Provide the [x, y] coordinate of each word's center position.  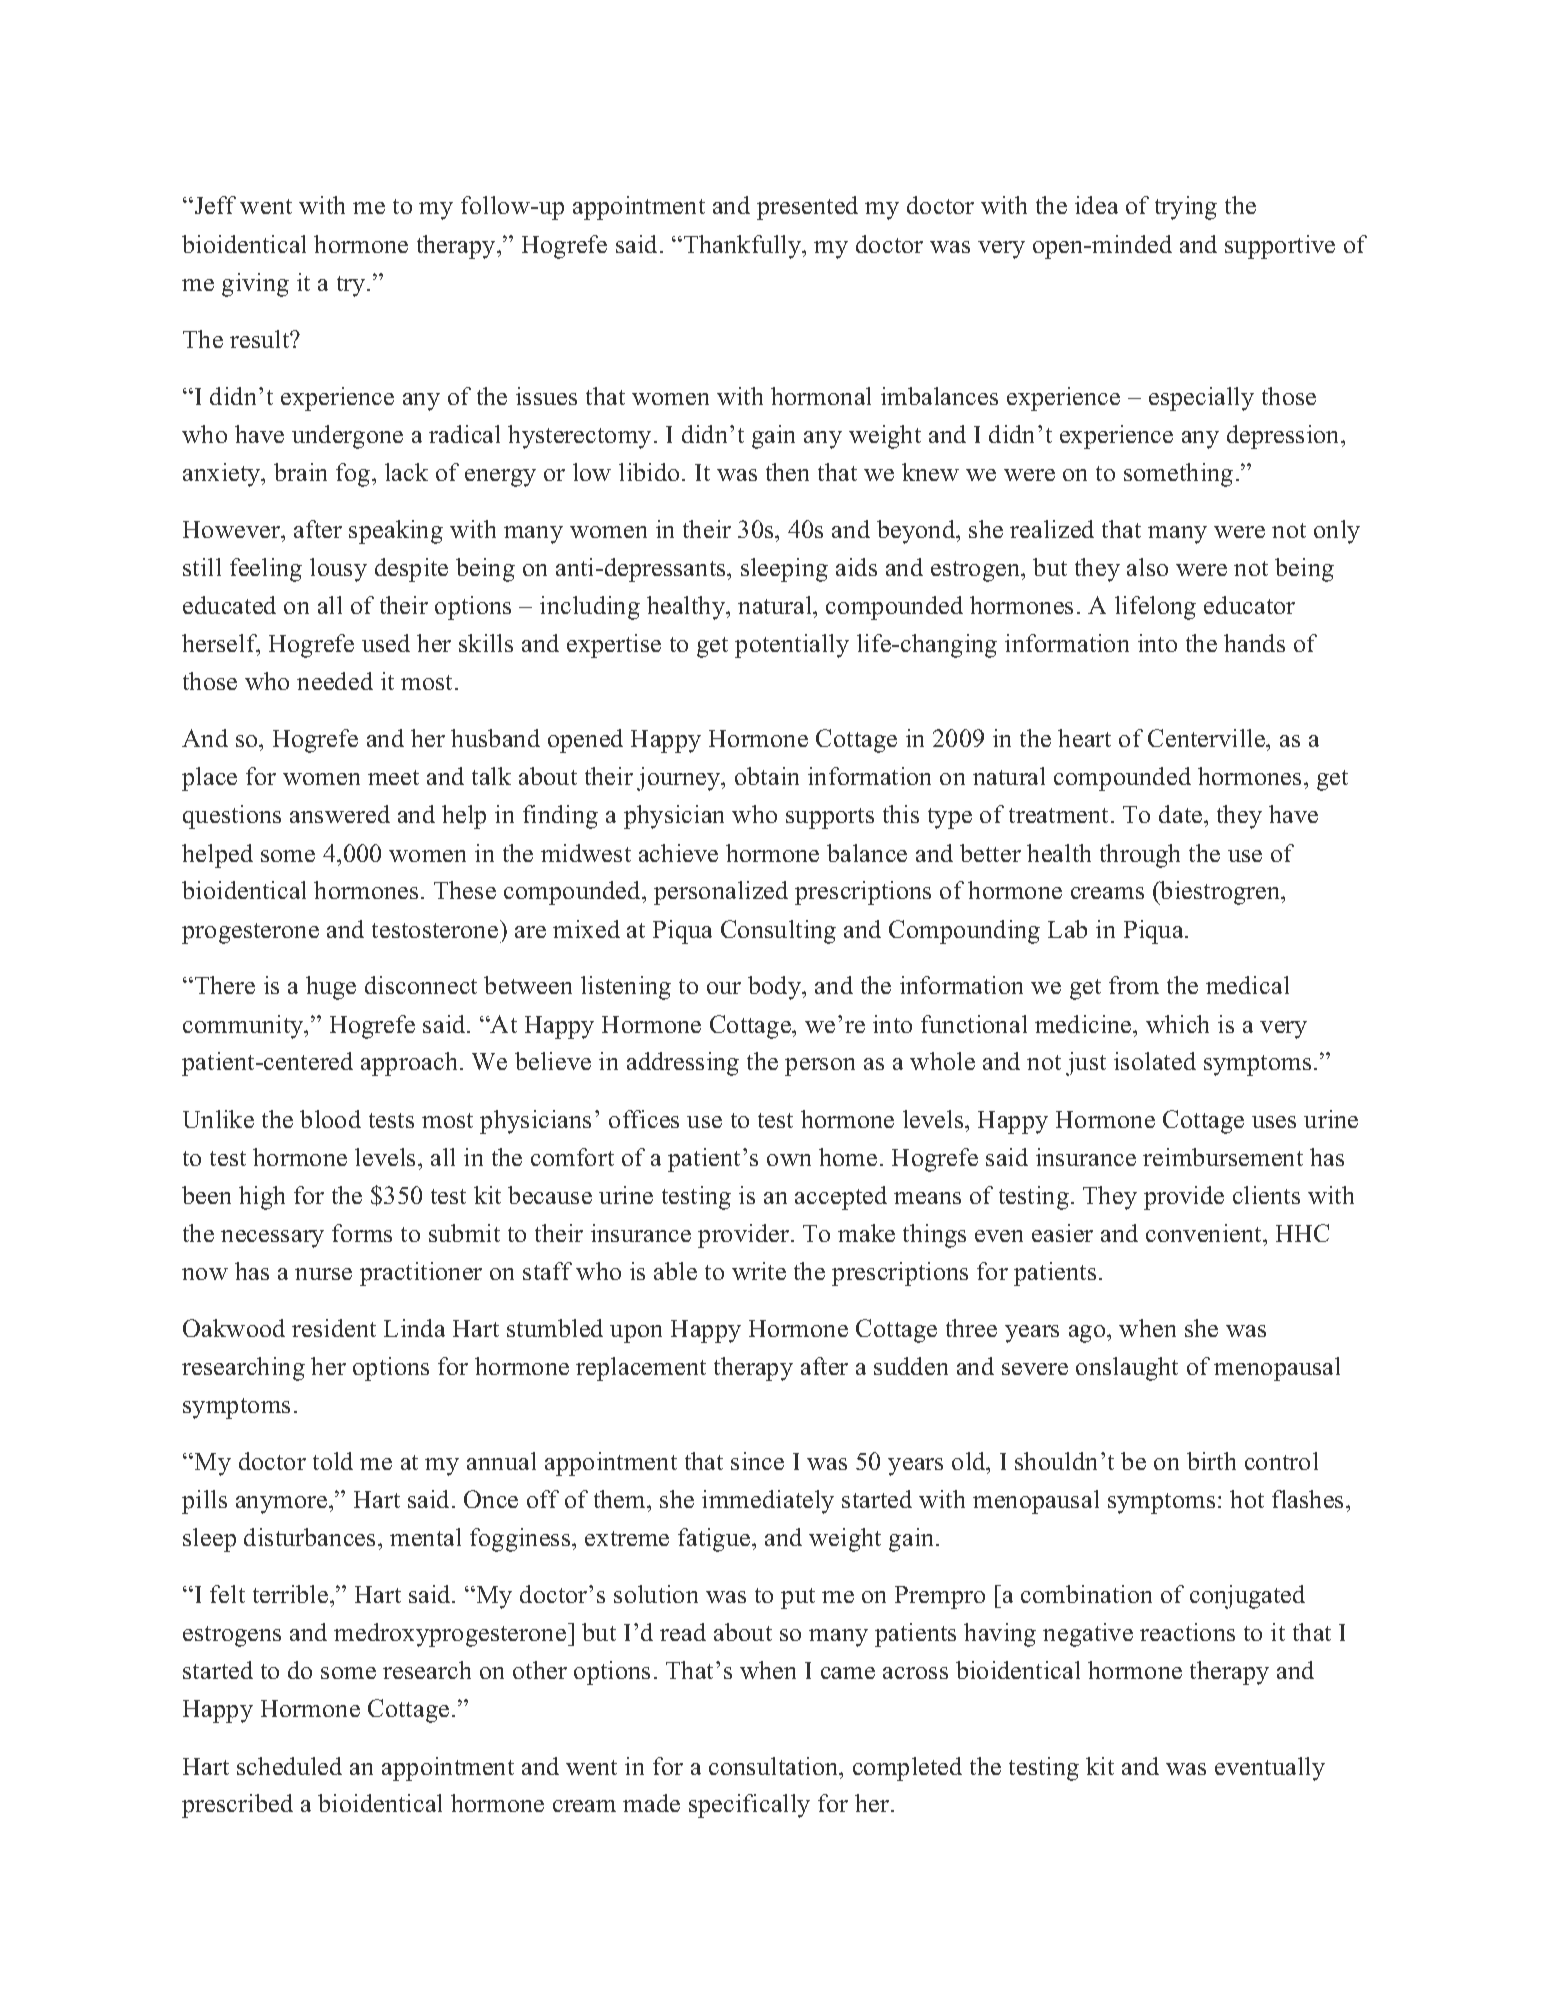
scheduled [289, 1766]
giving [255, 285]
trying [1186, 208]
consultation [775, 1766]
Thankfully [744, 247]
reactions [1187, 1632]
